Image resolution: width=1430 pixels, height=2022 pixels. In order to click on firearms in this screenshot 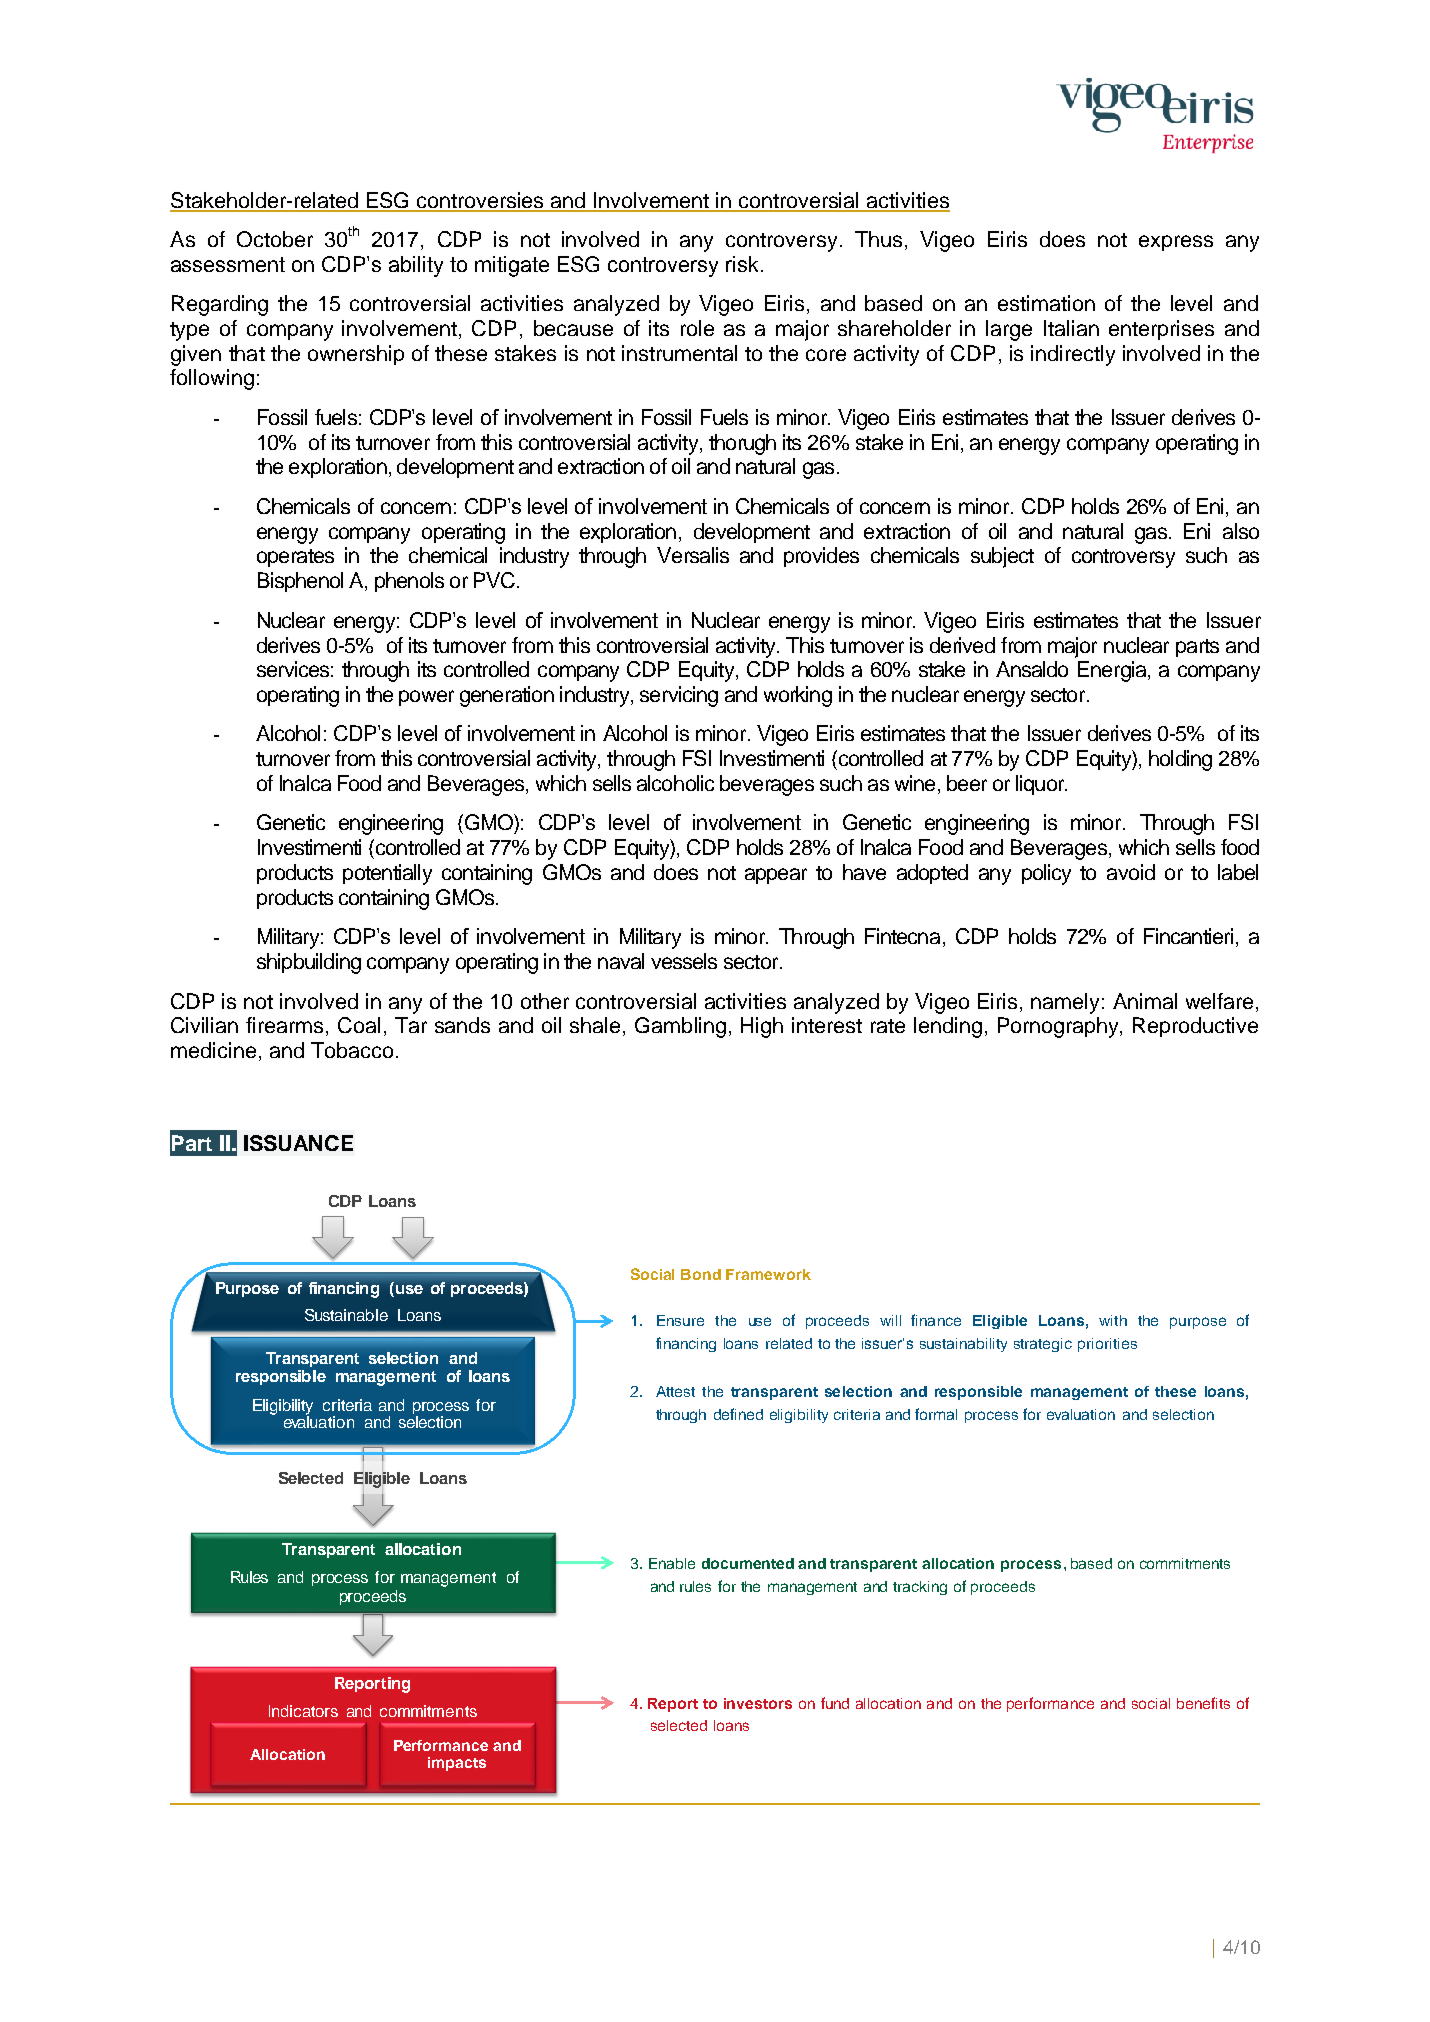, I will do `click(286, 1026)`.
